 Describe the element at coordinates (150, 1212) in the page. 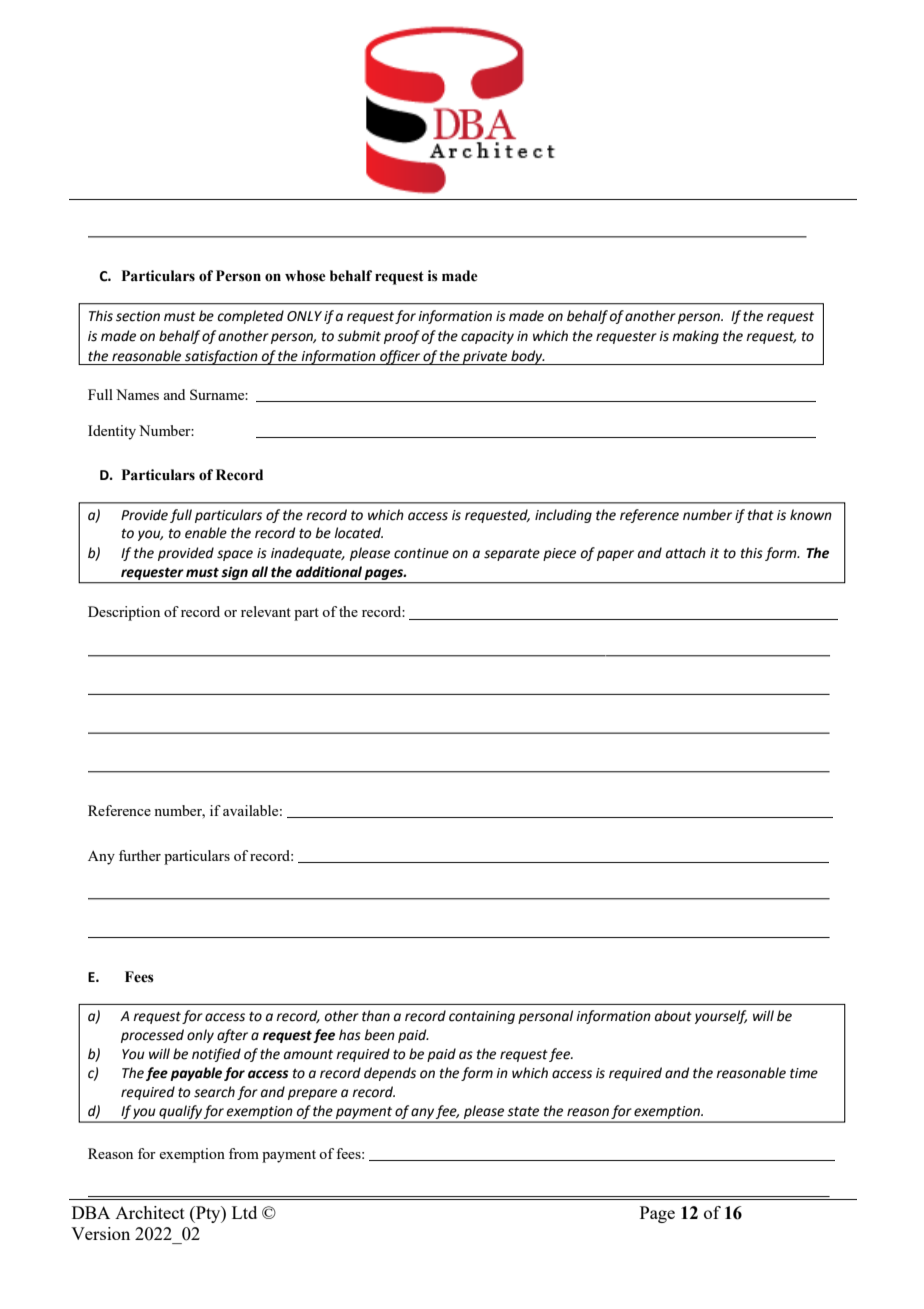

I see `Architect` at that location.
